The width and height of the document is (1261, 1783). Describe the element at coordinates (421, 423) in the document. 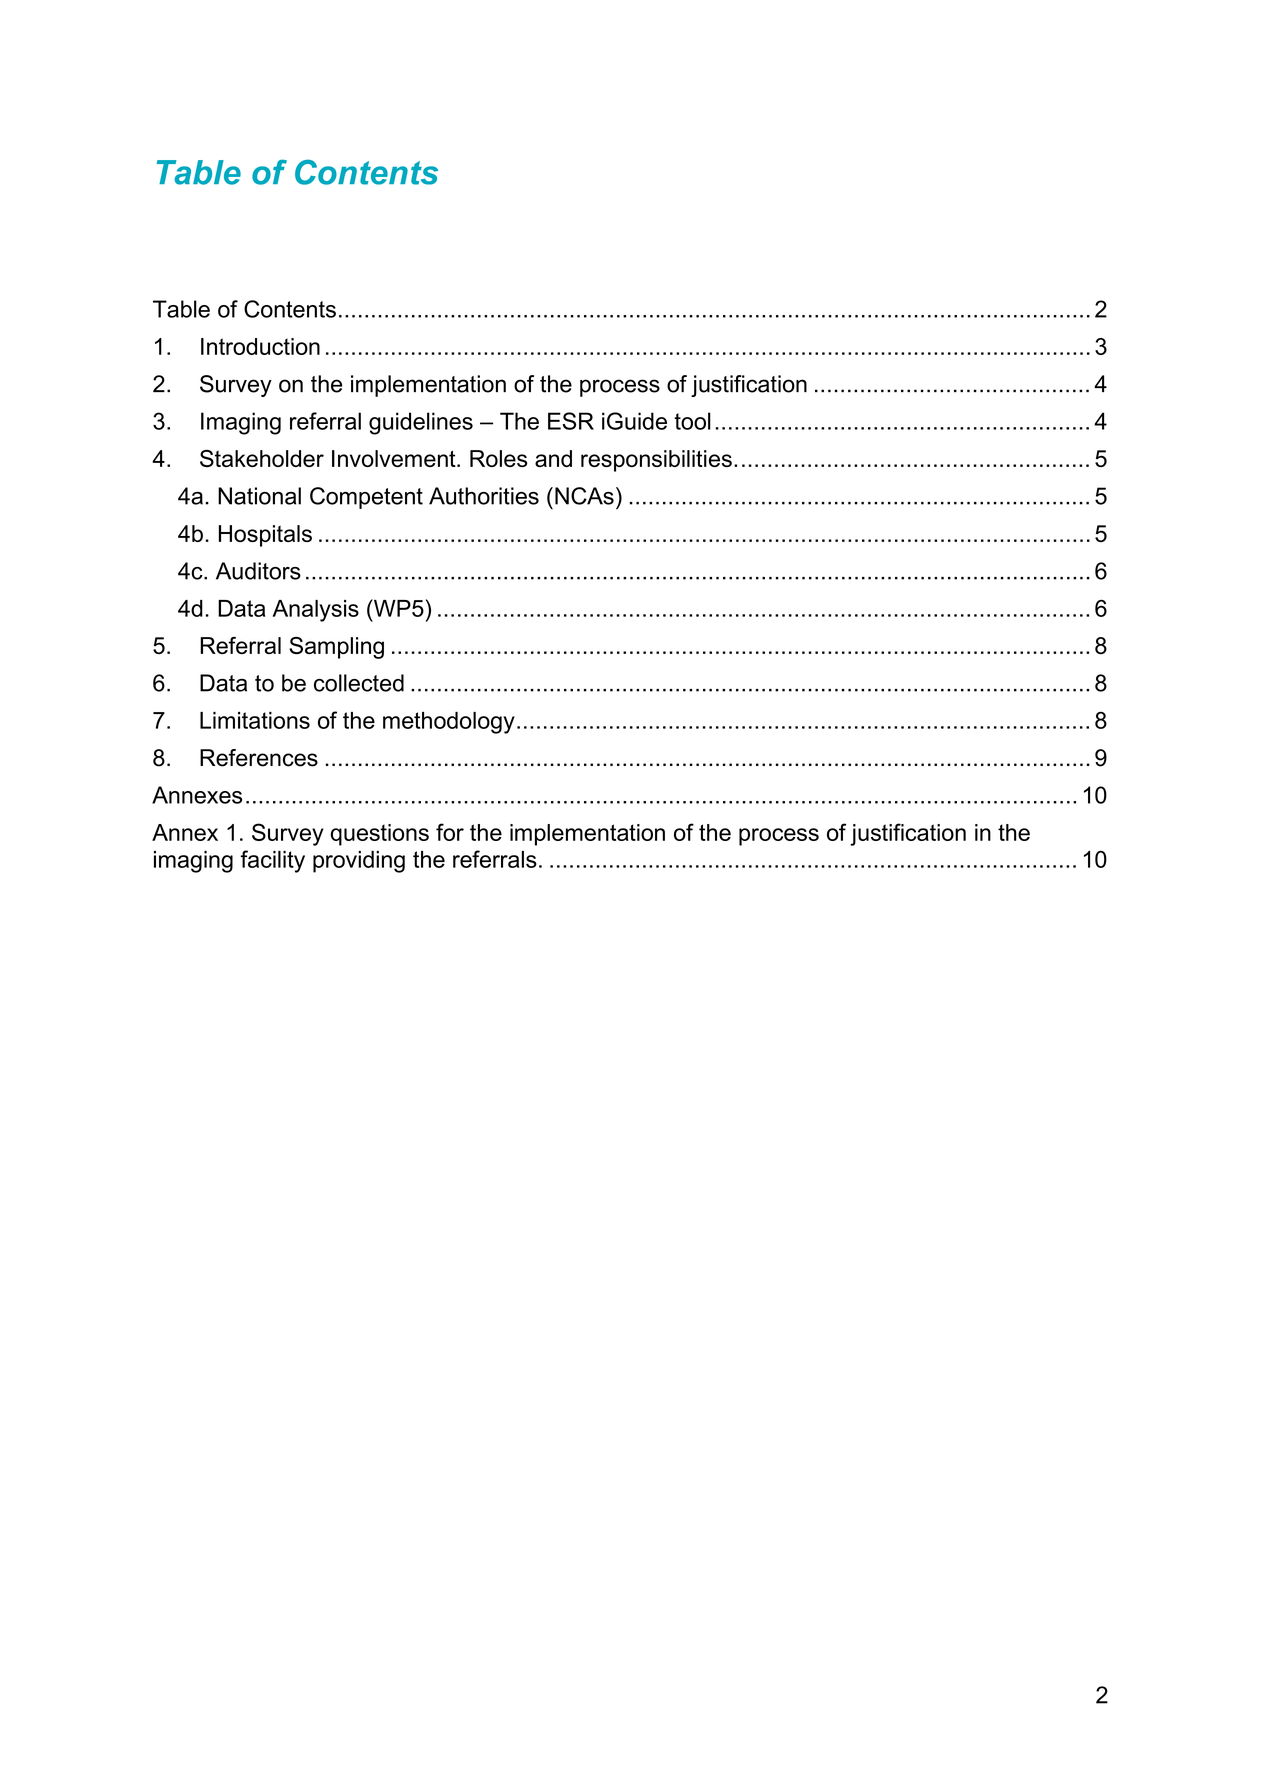

I see `guidelines` at that location.
